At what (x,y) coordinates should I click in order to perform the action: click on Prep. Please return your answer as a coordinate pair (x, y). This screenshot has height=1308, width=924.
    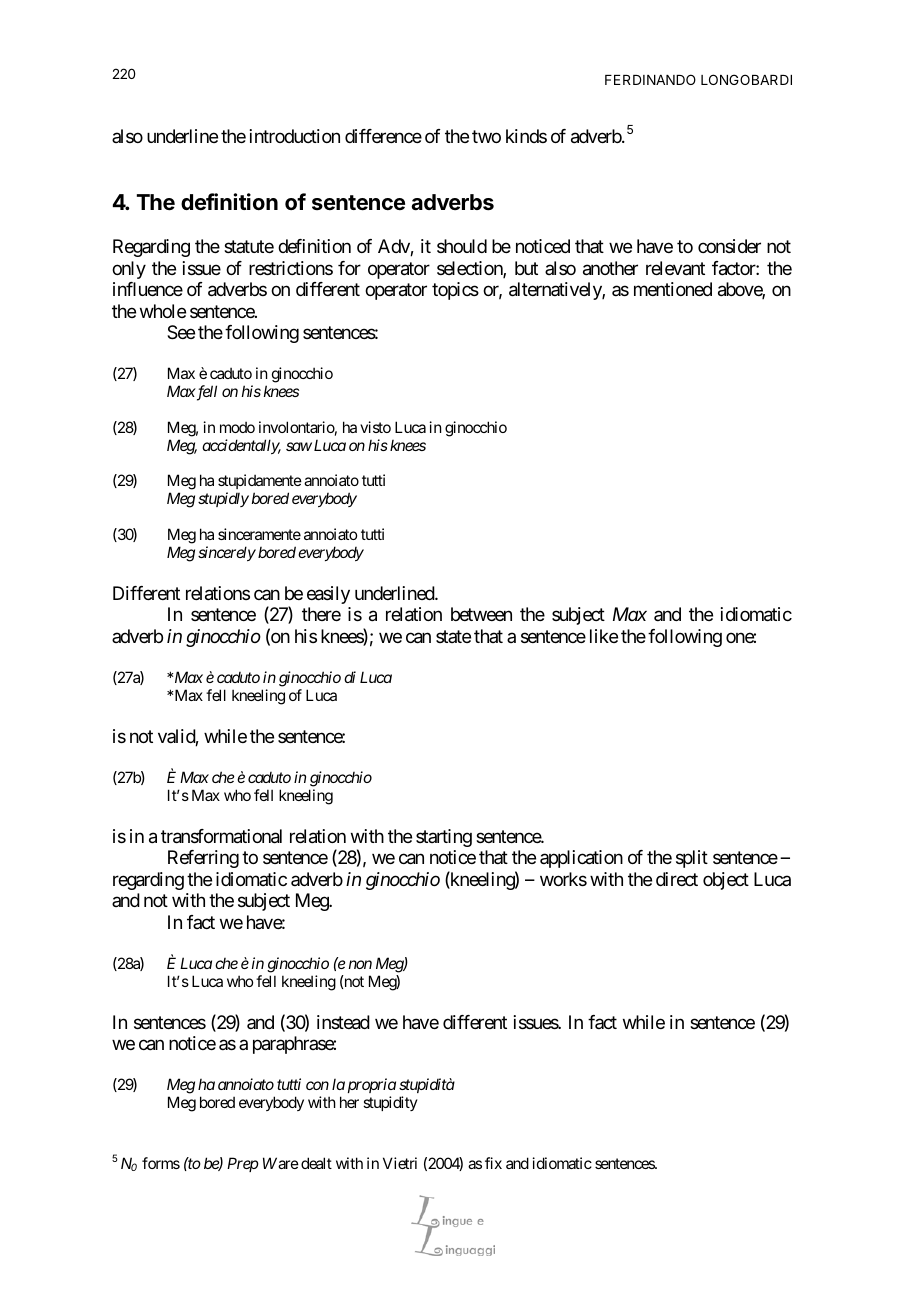
    Looking at the image, I should click on (243, 1164).
